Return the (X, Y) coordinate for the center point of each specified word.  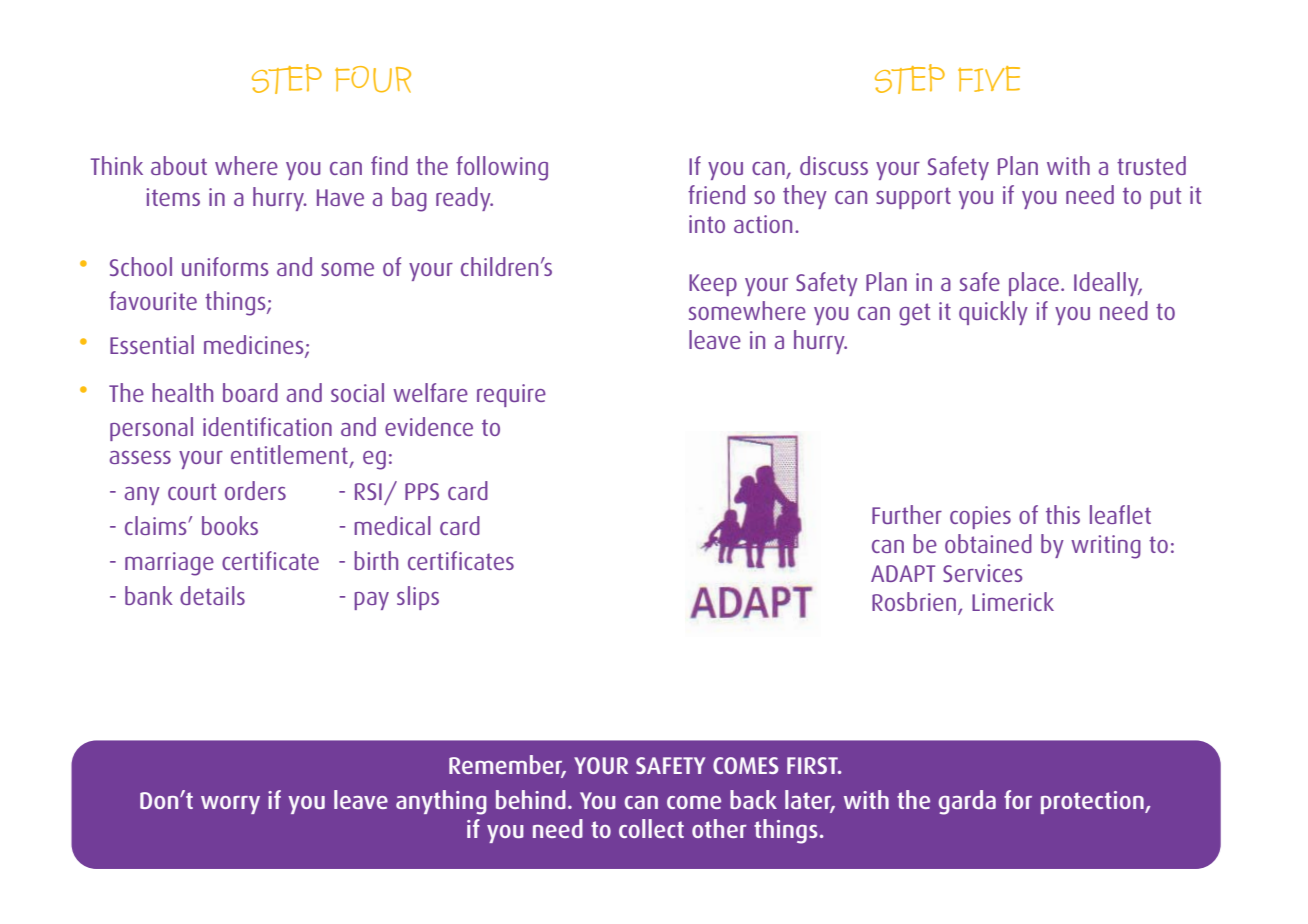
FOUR (373, 79)
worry (230, 805)
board (250, 392)
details (212, 595)
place (1034, 284)
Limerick (1013, 601)
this (1063, 514)
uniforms (225, 266)
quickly (993, 313)
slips (418, 598)
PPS (422, 491)
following (502, 168)
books (230, 525)
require (511, 395)
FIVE (989, 79)
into (707, 224)
